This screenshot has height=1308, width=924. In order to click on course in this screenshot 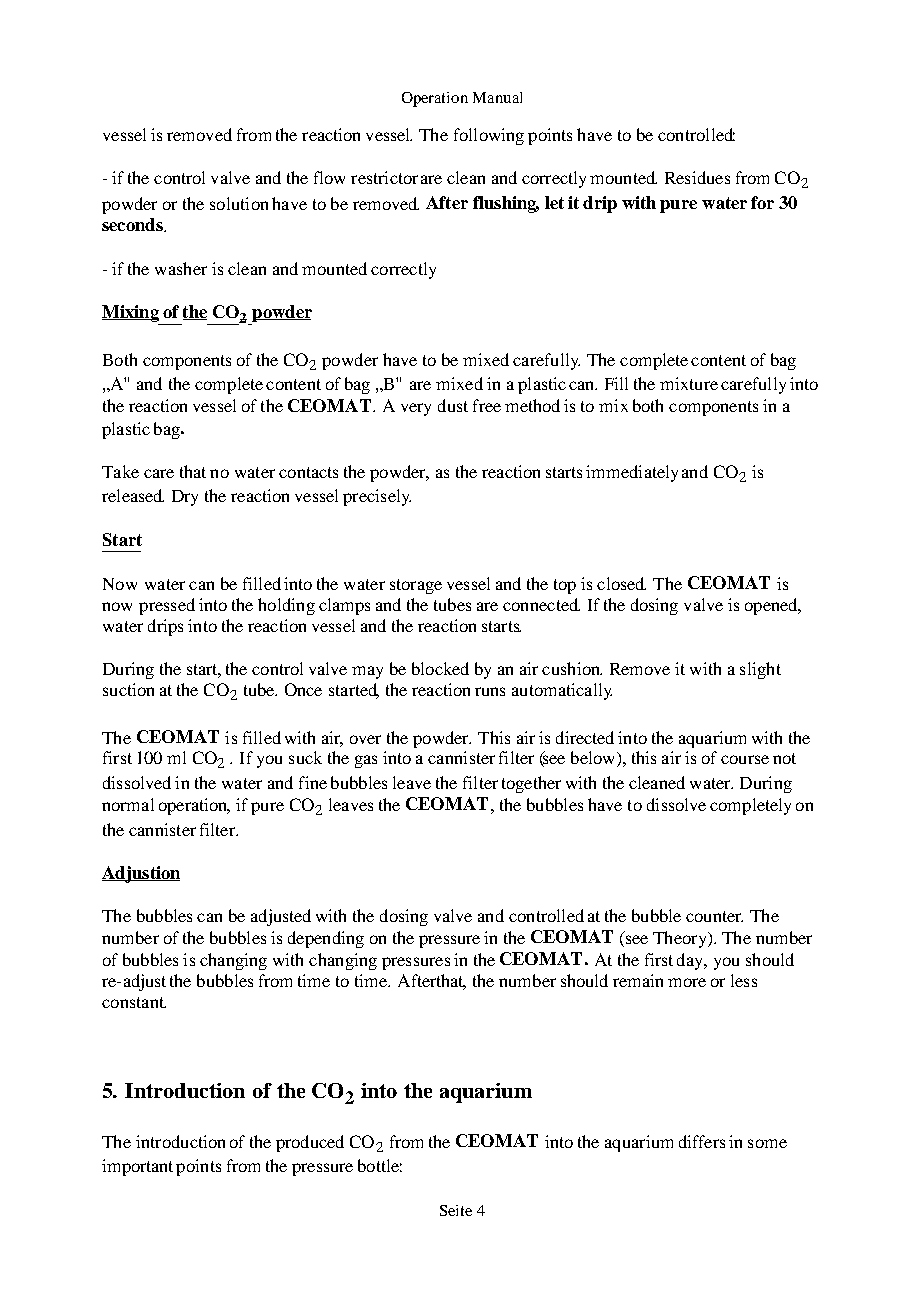, I will do `click(745, 759)`.
